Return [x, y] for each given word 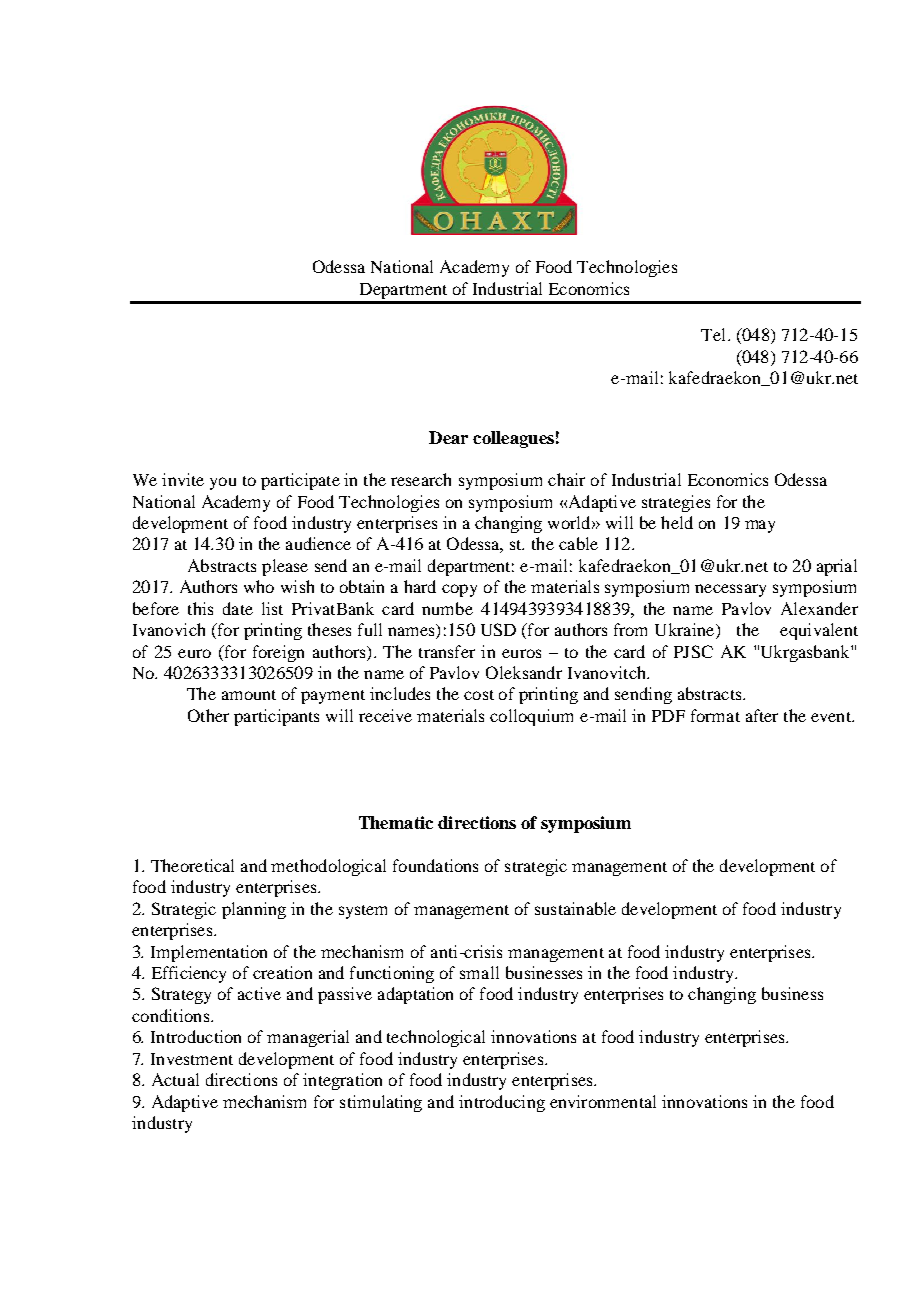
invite [183, 479]
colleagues [513, 439]
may [760, 526]
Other [208, 715]
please [285, 567]
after [762, 715]
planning [254, 910]
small [479, 972]
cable [578, 543]
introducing [502, 1103]
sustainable [575, 908]
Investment [192, 1059]
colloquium [531, 717]
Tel [713, 334]
